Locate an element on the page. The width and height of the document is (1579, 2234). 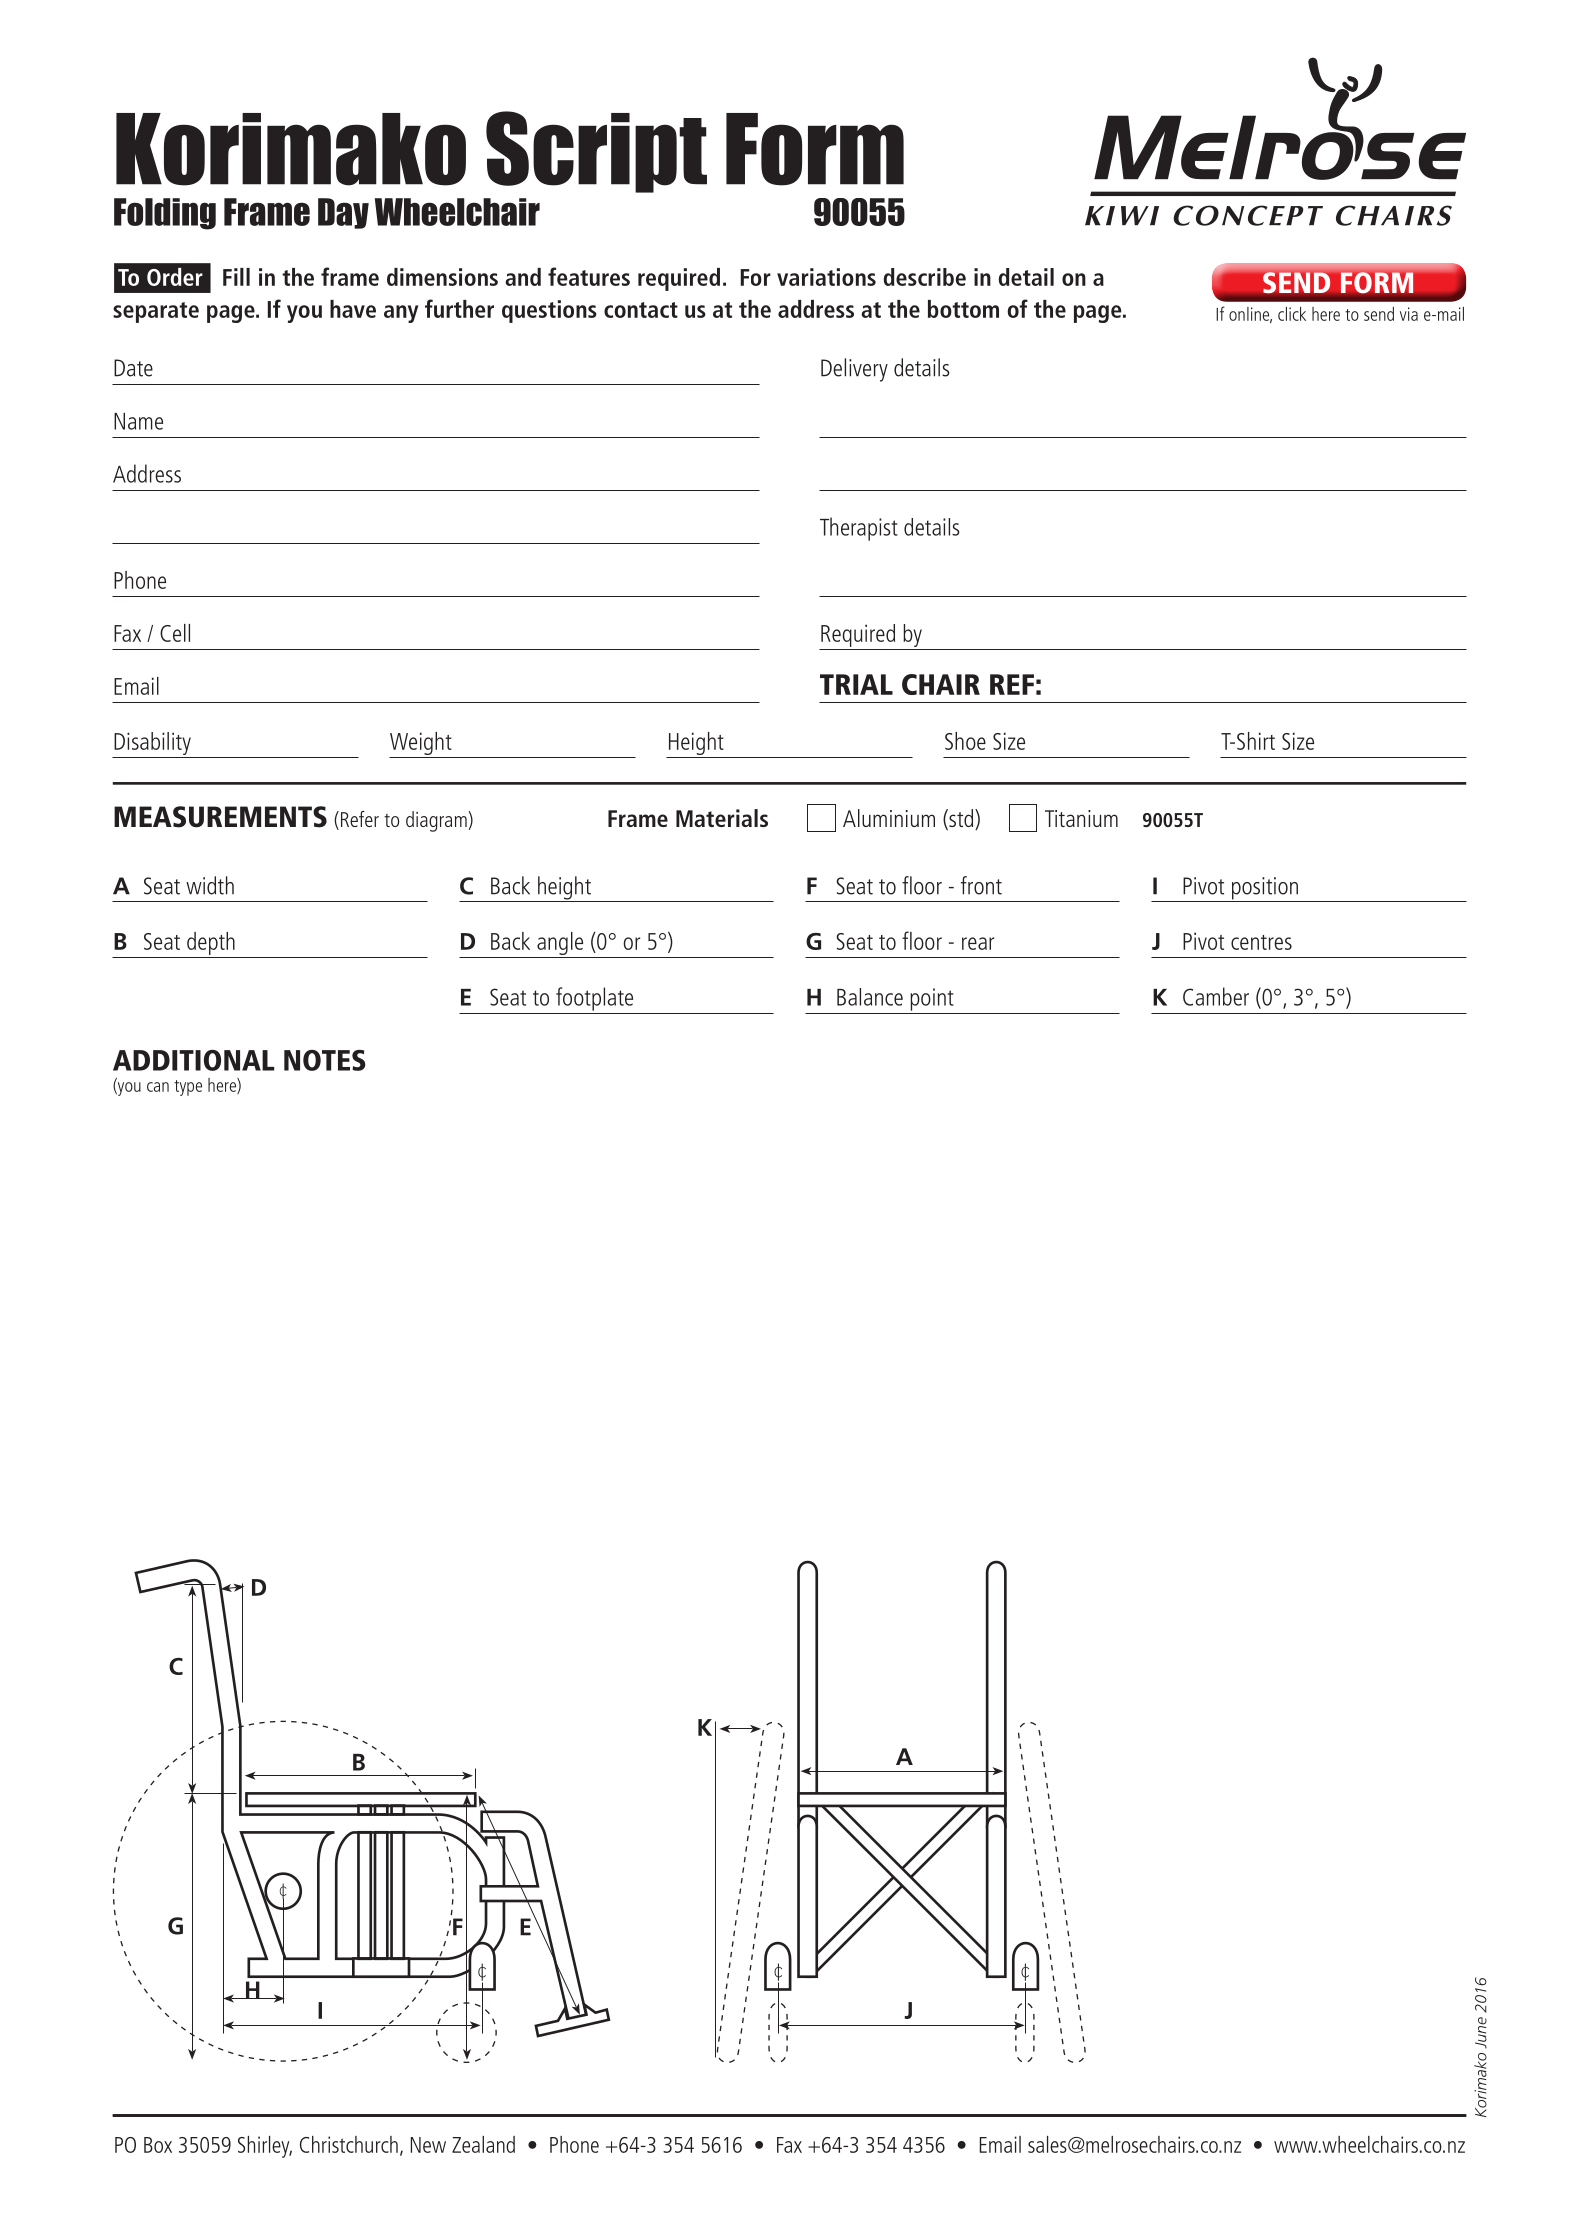
MEASUREMENTS is located at coordinates (220, 817).
